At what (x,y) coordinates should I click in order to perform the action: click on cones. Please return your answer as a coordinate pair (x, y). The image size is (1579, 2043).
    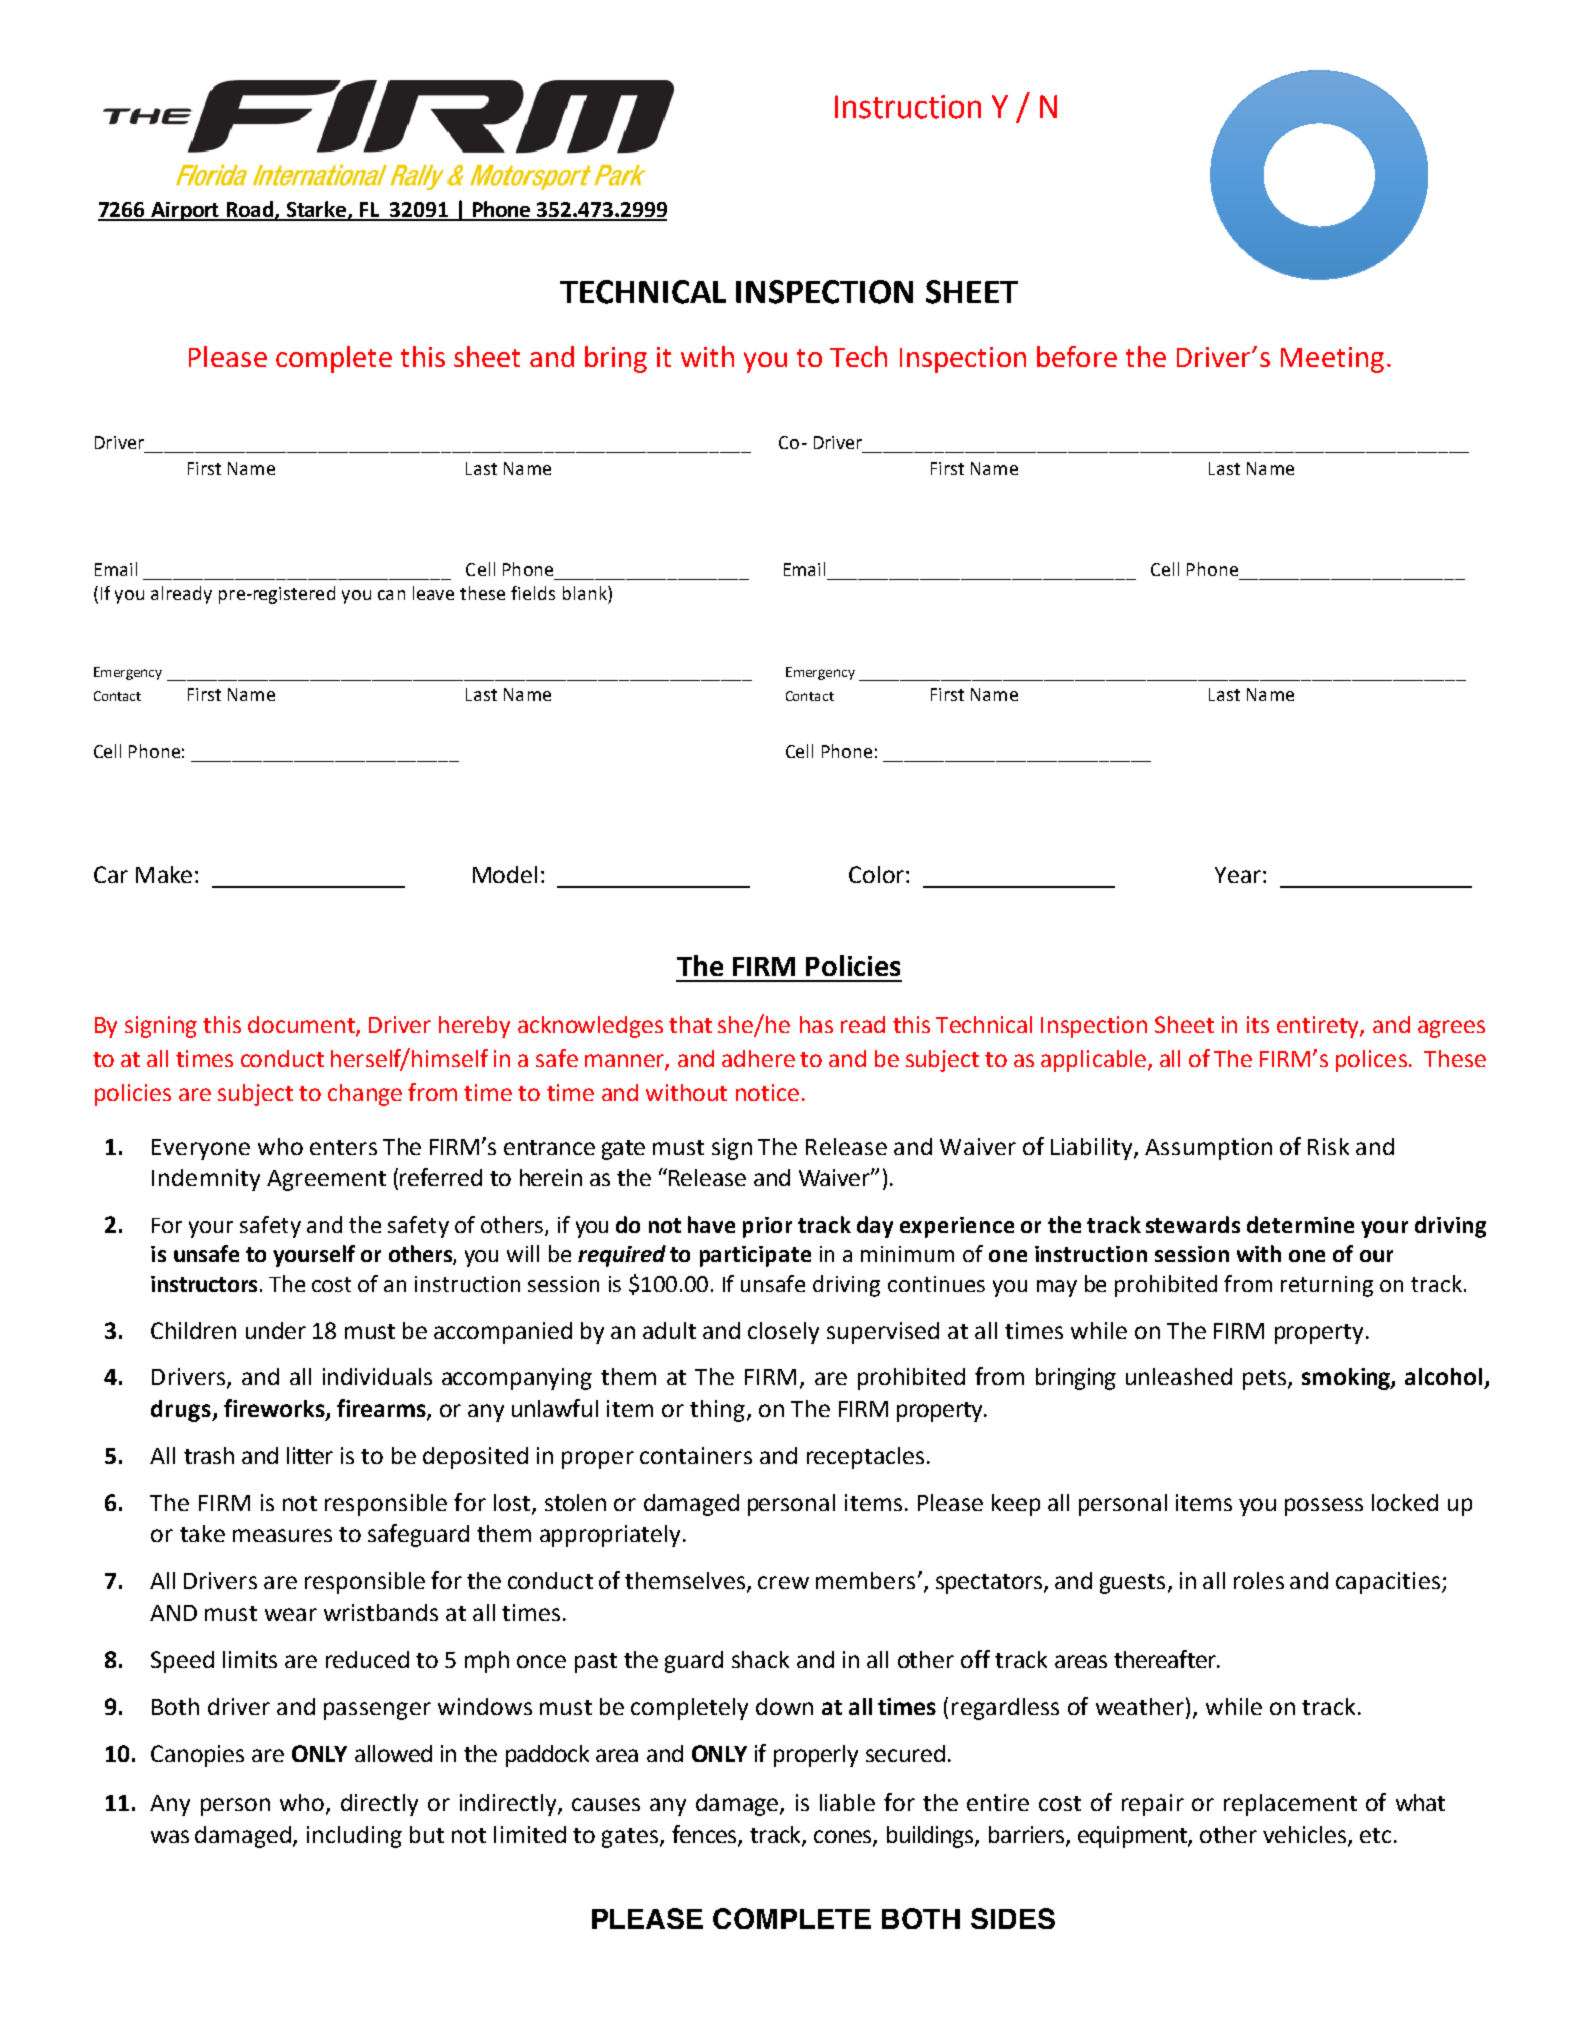
    Looking at the image, I should click on (844, 1837).
